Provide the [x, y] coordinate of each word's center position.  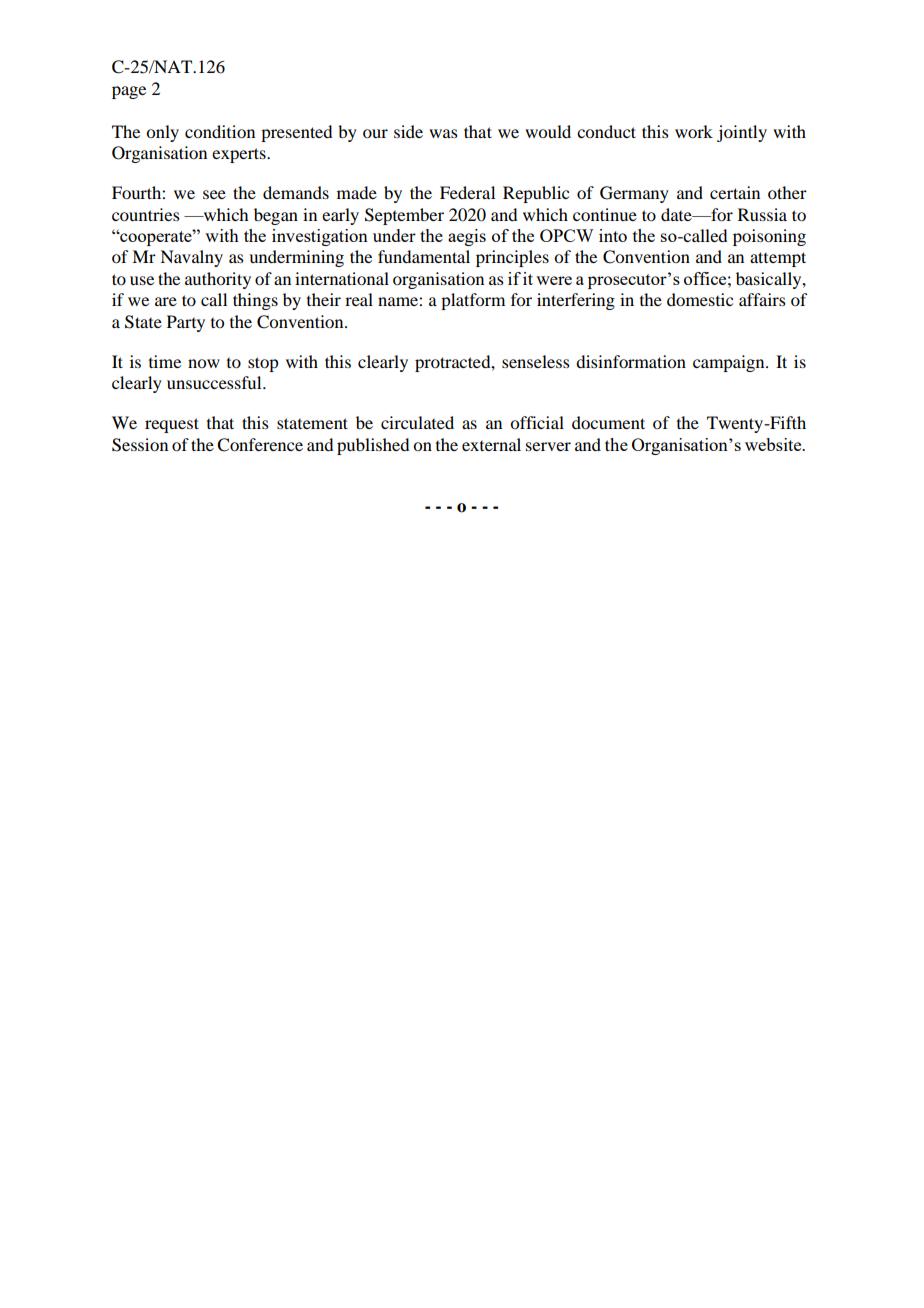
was [443, 133]
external [491, 444]
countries [146, 214]
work [694, 131]
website [774, 444]
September [404, 216]
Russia [762, 214]
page [129, 92]
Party [186, 323]
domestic [700, 299]
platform [473, 301]
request [172, 425]
